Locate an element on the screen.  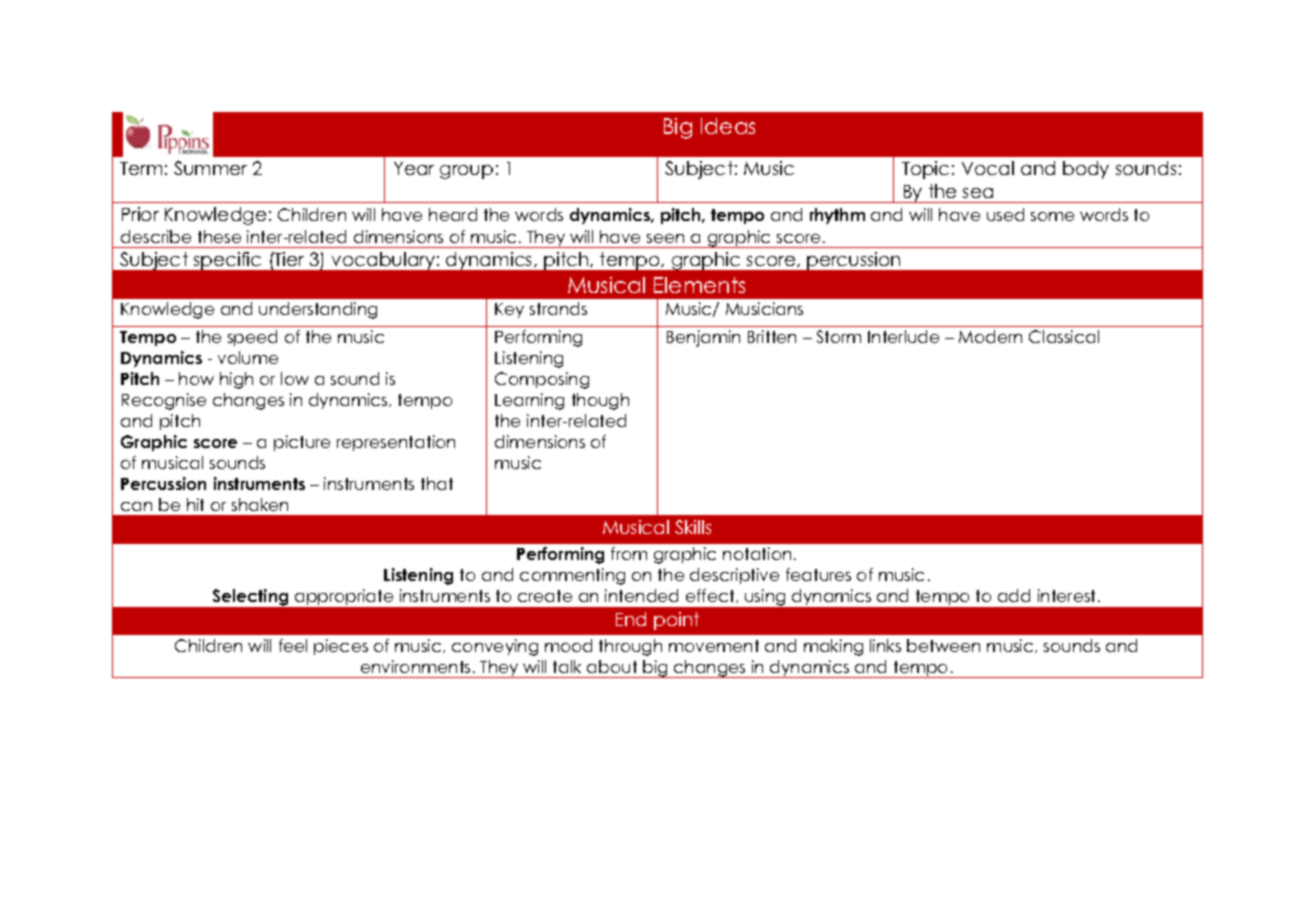
Tier is located at coordinates (288, 259).
